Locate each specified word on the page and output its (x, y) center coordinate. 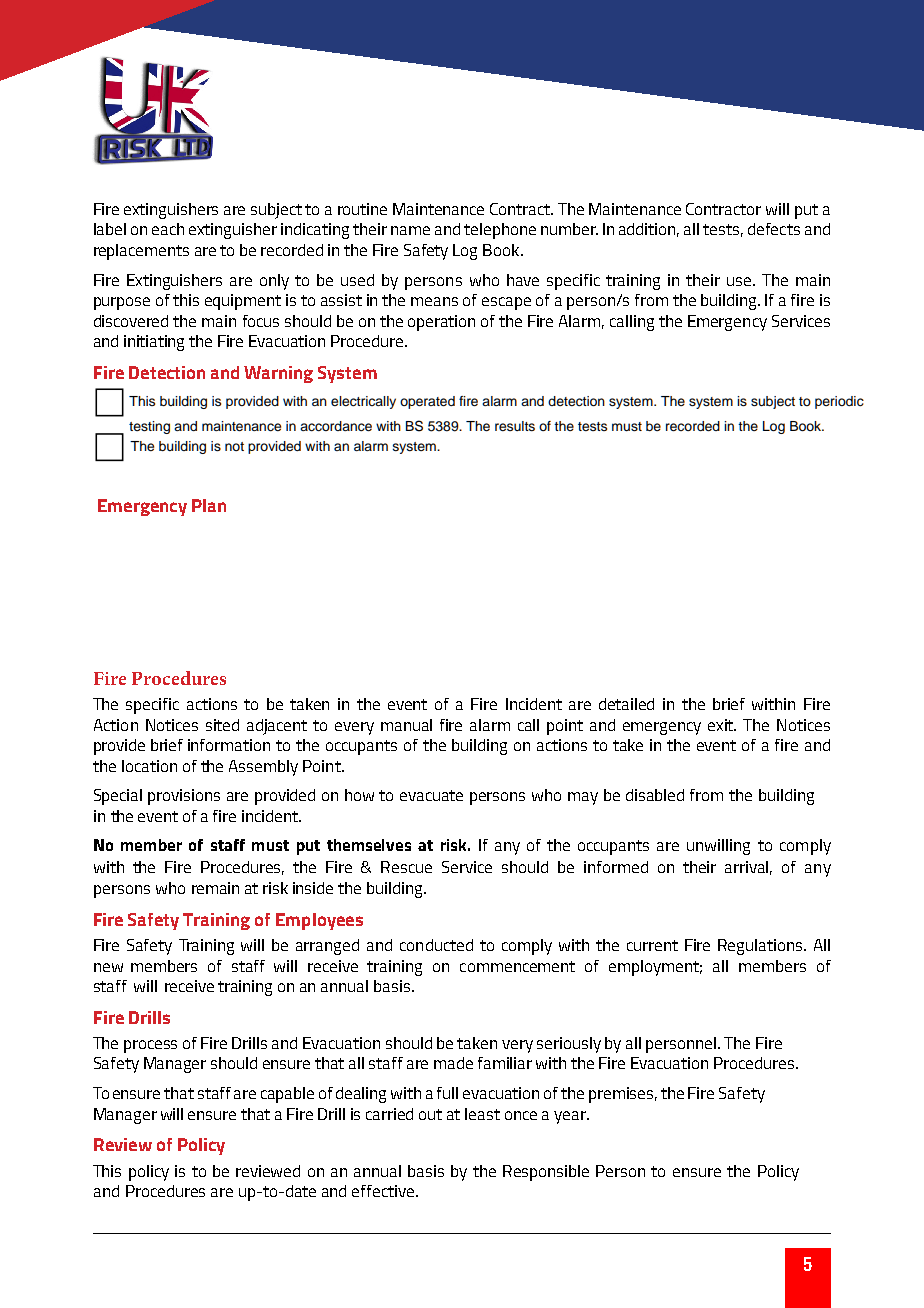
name (410, 230)
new (108, 967)
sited (222, 725)
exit (722, 725)
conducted (436, 945)
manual (406, 725)
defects (774, 229)
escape (506, 303)
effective (383, 1191)
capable (287, 1095)
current (652, 945)
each (168, 229)
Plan (209, 505)
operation (441, 323)
